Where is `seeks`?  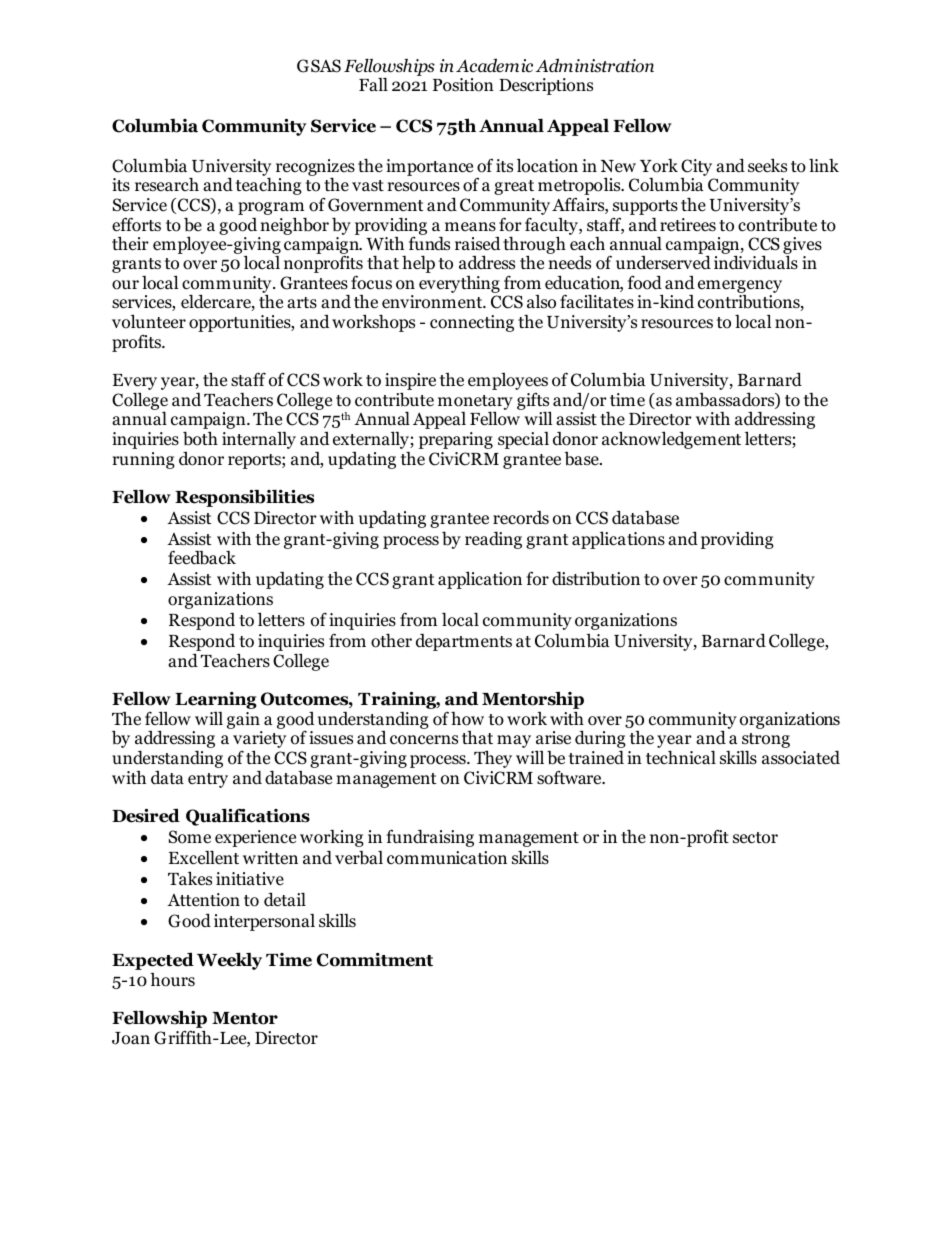 seeks is located at coordinates (767, 165).
